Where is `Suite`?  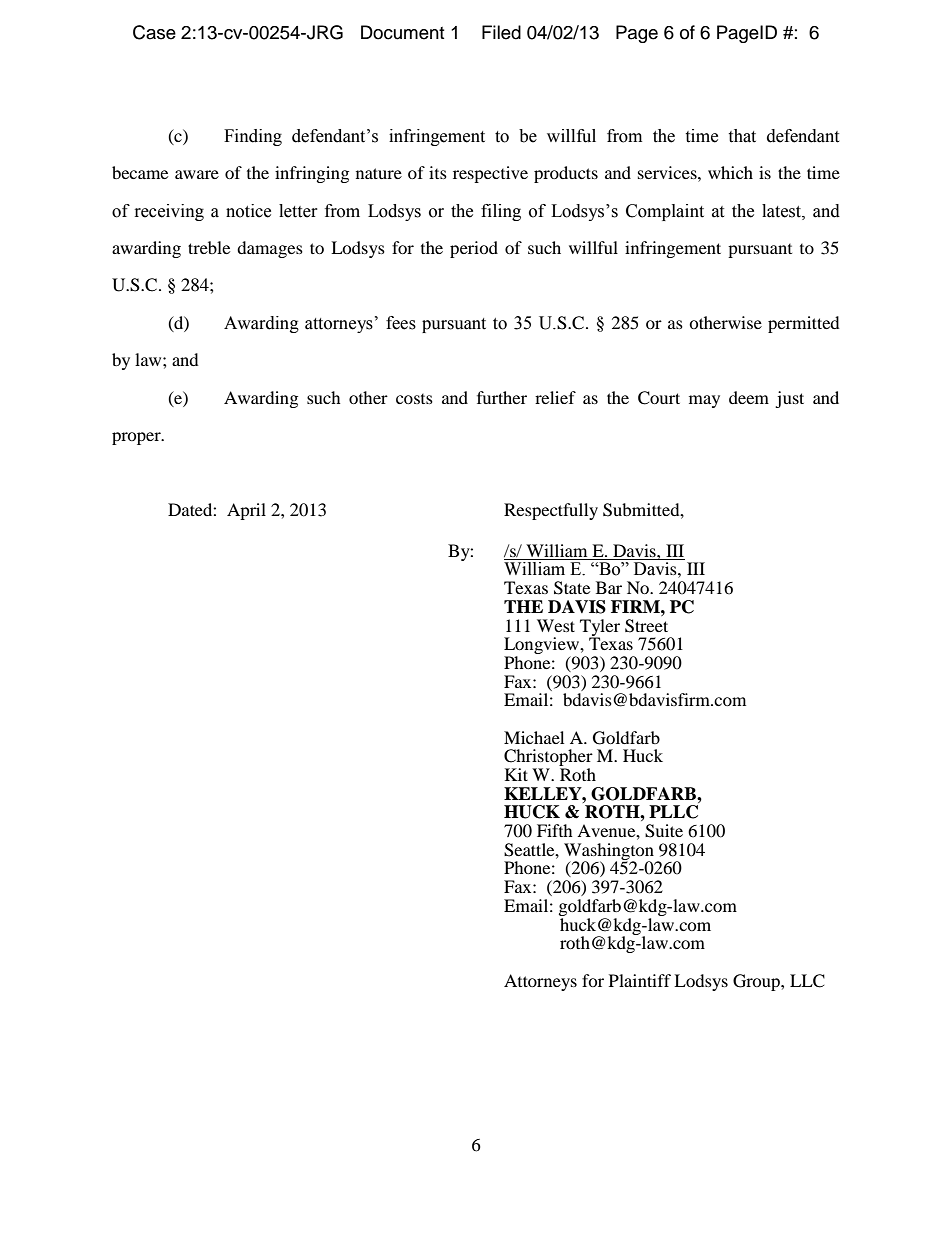 Suite is located at coordinates (664, 831).
